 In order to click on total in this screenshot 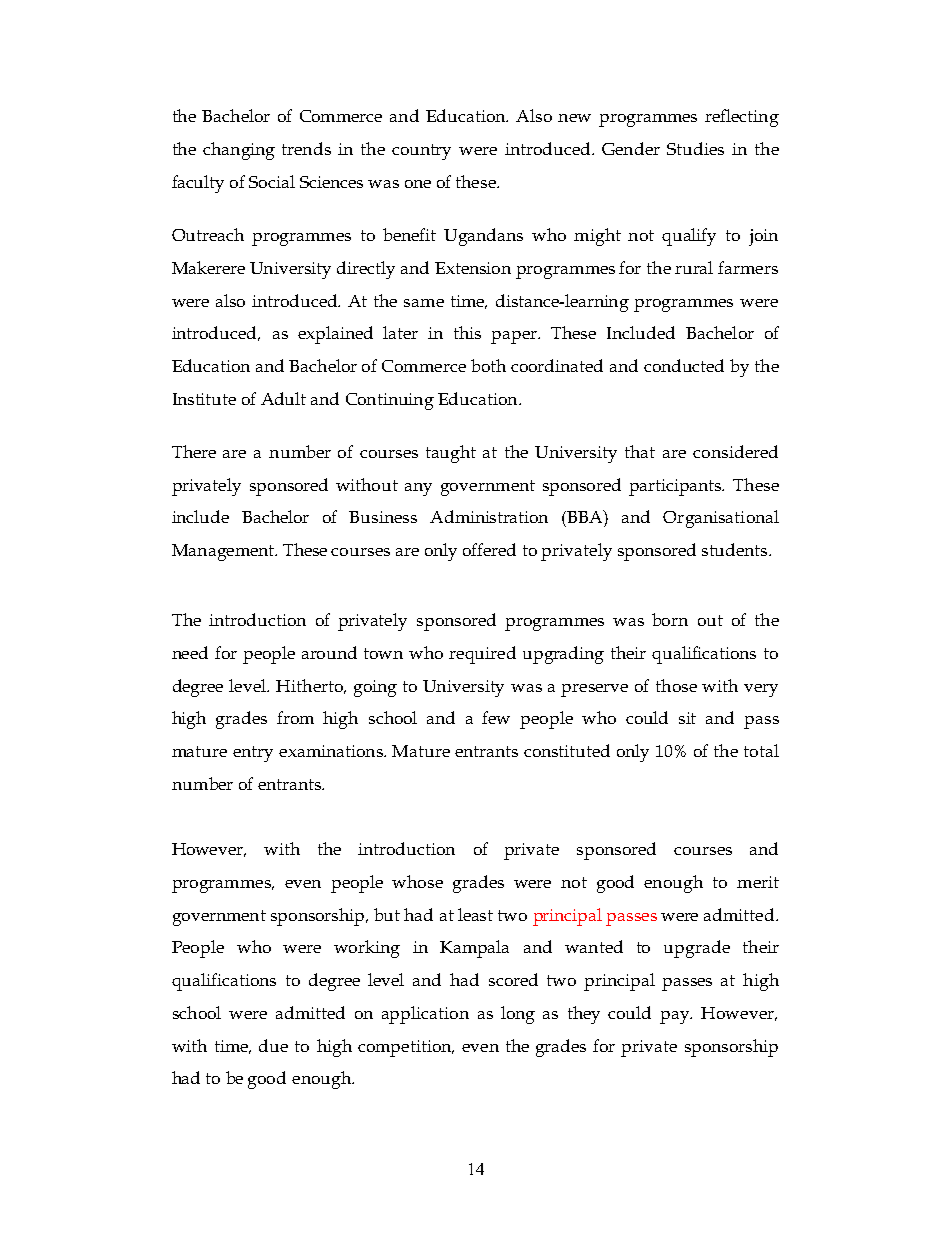, I will do `click(761, 750)`.
